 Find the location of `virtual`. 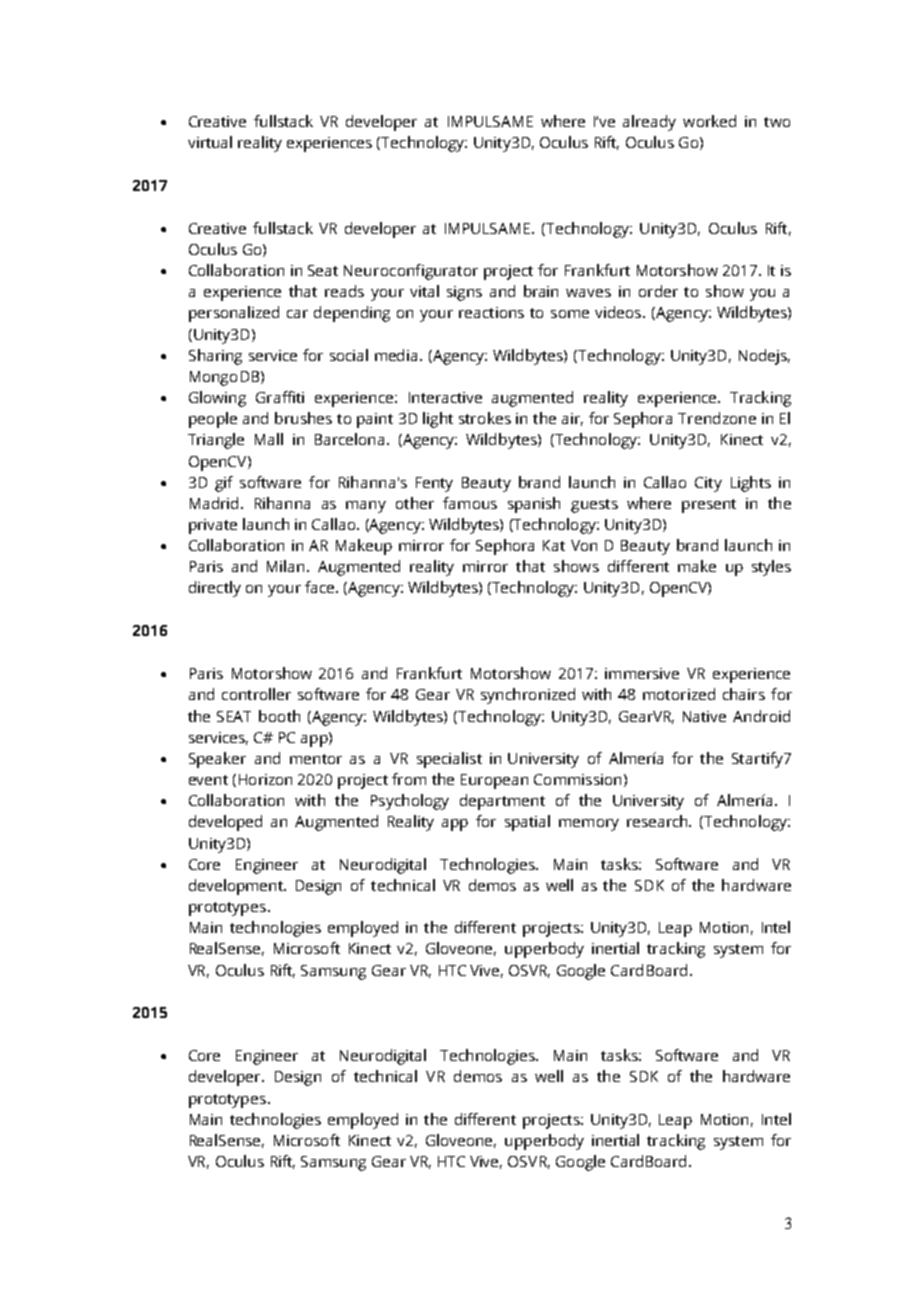

virtual is located at coordinates (210, 142).
